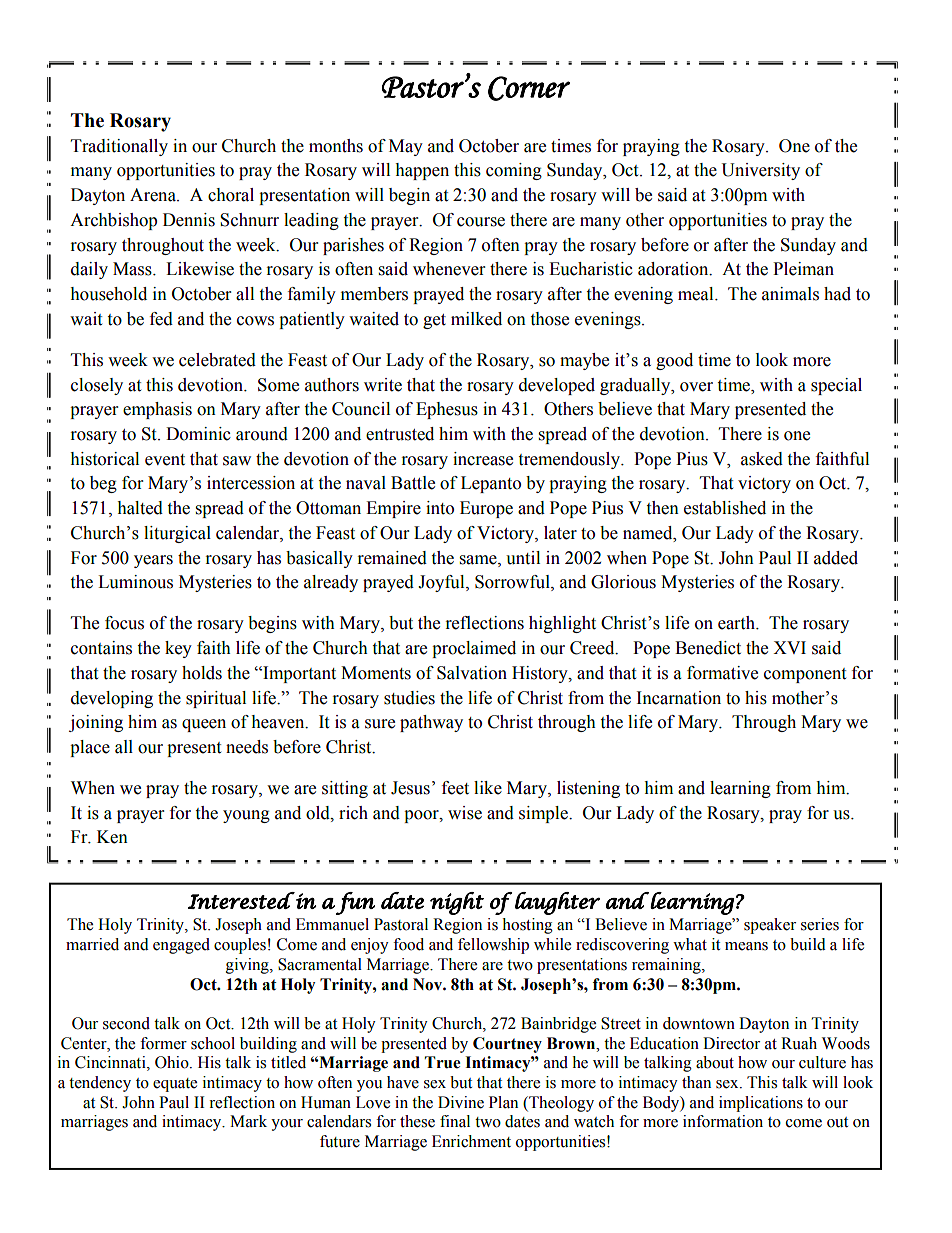 The image size is (952, 1233). What do you see at coordinates (789, 647) in the screenshot?
I see `XVI` at bounding box center [789, 647].
